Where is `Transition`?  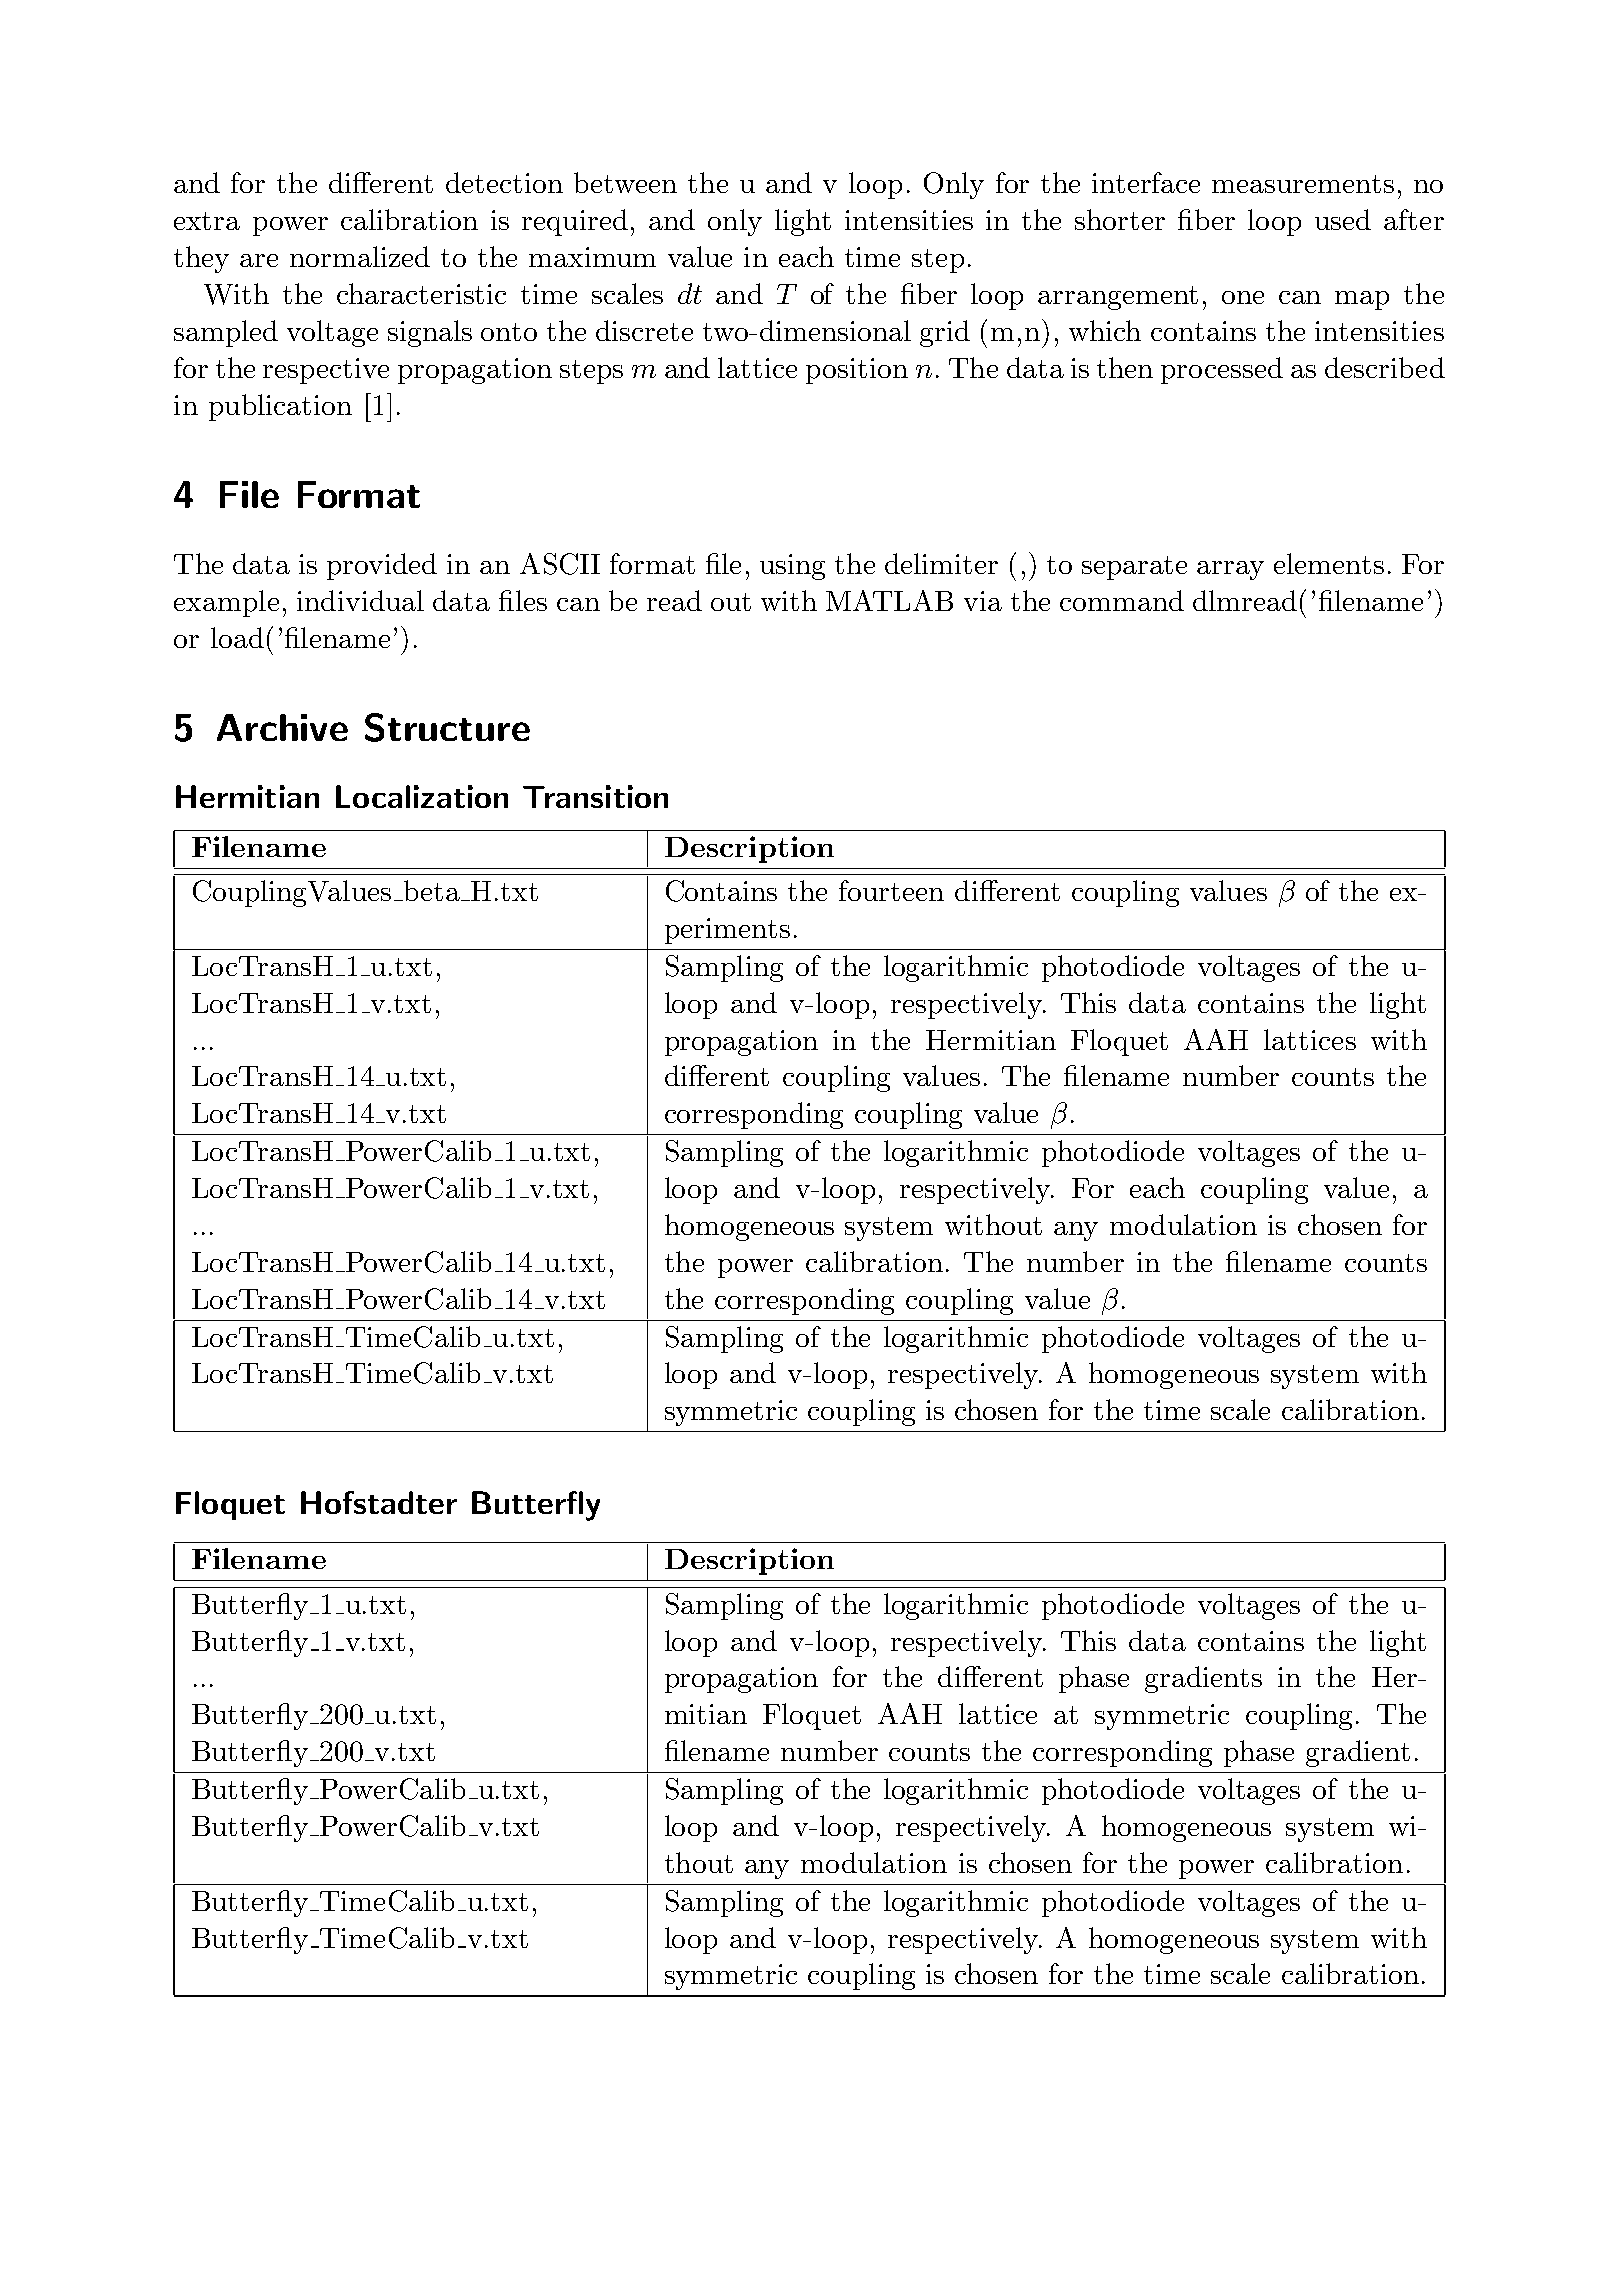
Transition is located at coordinates (595, 796).
